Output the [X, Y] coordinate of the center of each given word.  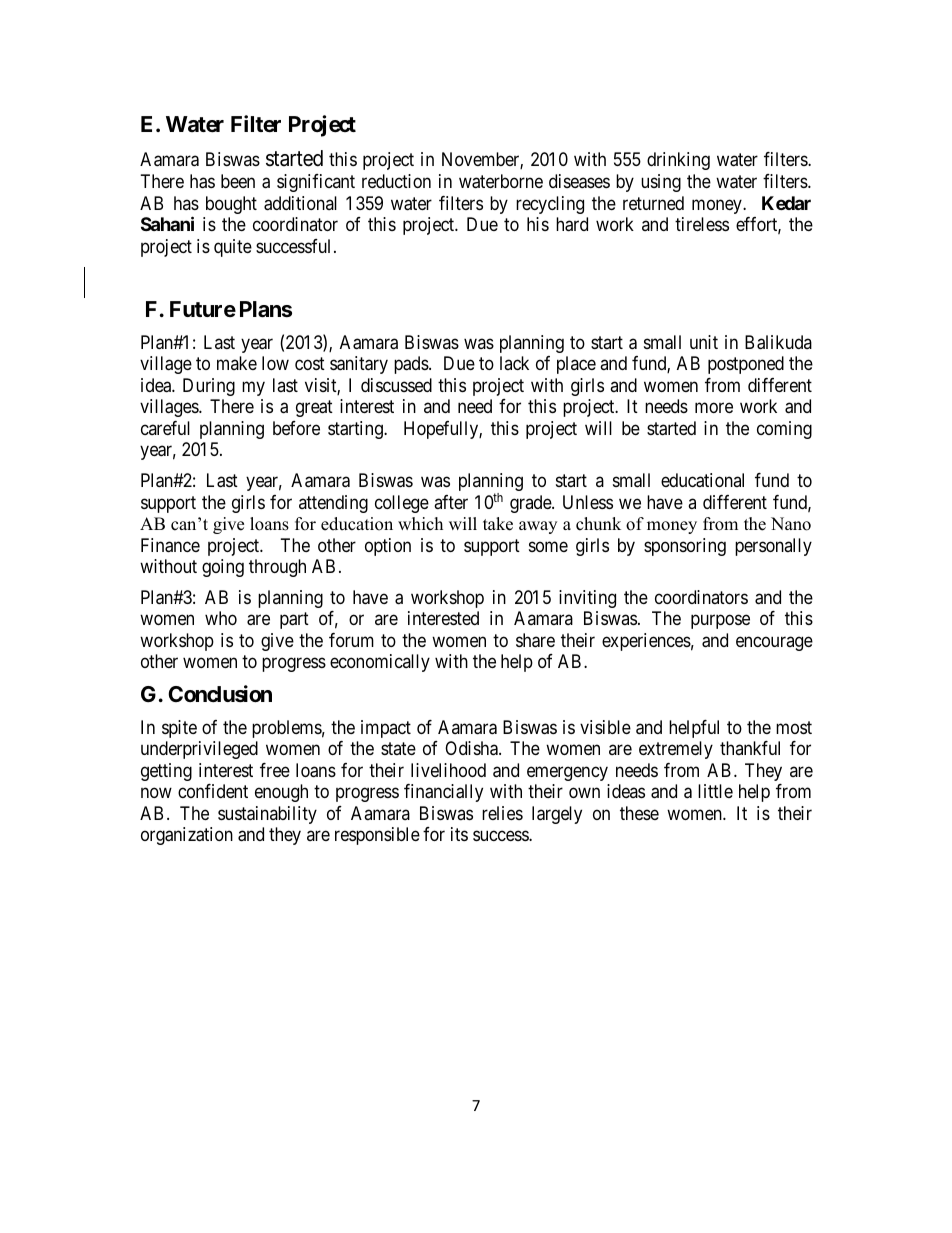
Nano [791, 524]
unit [704, 342]
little [715, 791]
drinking [678, 161]
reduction [396, 181]
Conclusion [220, 694]
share [535, 640]
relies [502, 813]
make [237, 363]
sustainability [267, 815]
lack [514, 363]
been [238, 181]
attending [333, 504]
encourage [774, 643]
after [451, 502]
